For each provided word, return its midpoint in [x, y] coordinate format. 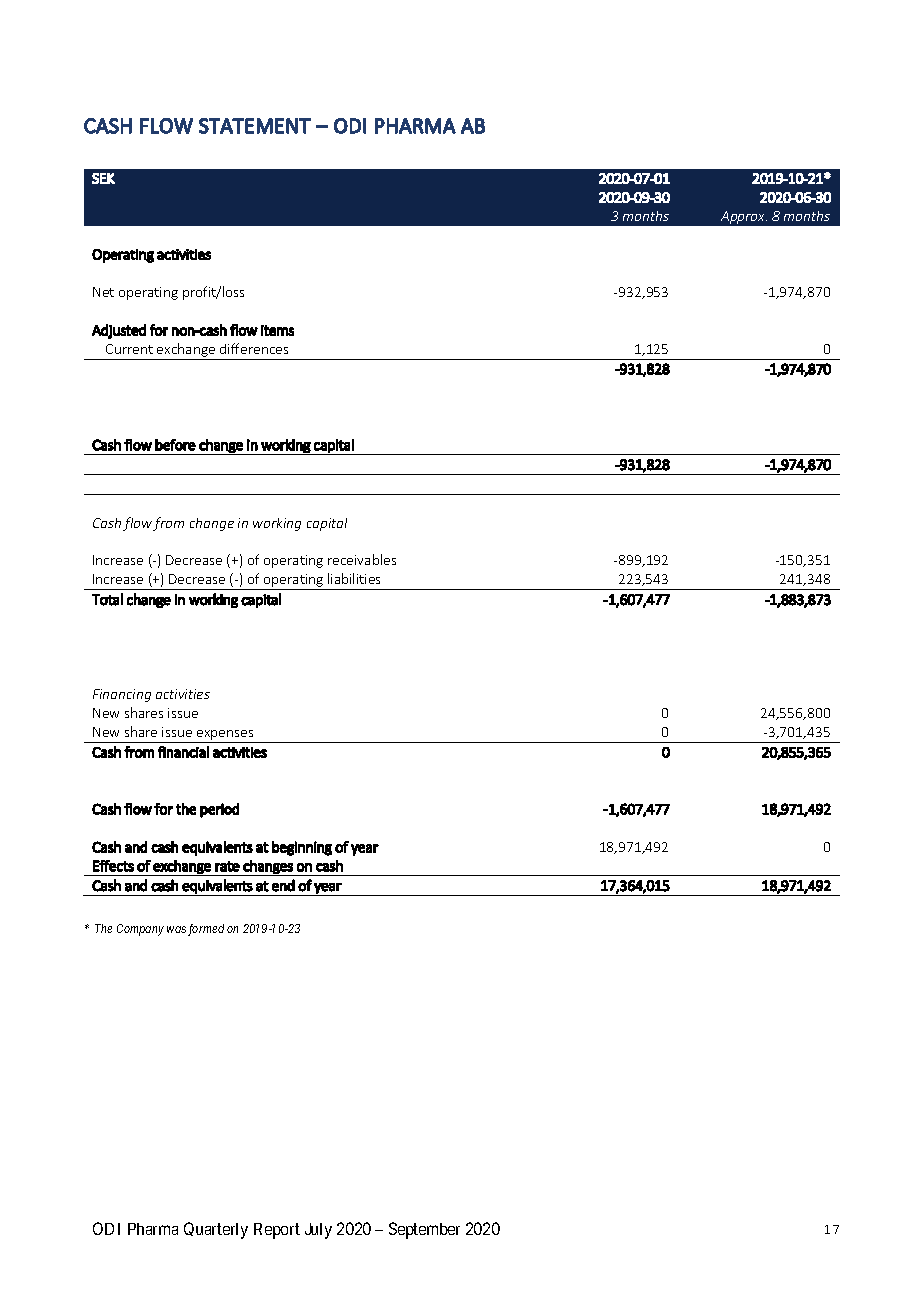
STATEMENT [255, 126]
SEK [103, 178]
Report [277, 1231]
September [424, 1230]
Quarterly [216, 1230]
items [277, 330]
